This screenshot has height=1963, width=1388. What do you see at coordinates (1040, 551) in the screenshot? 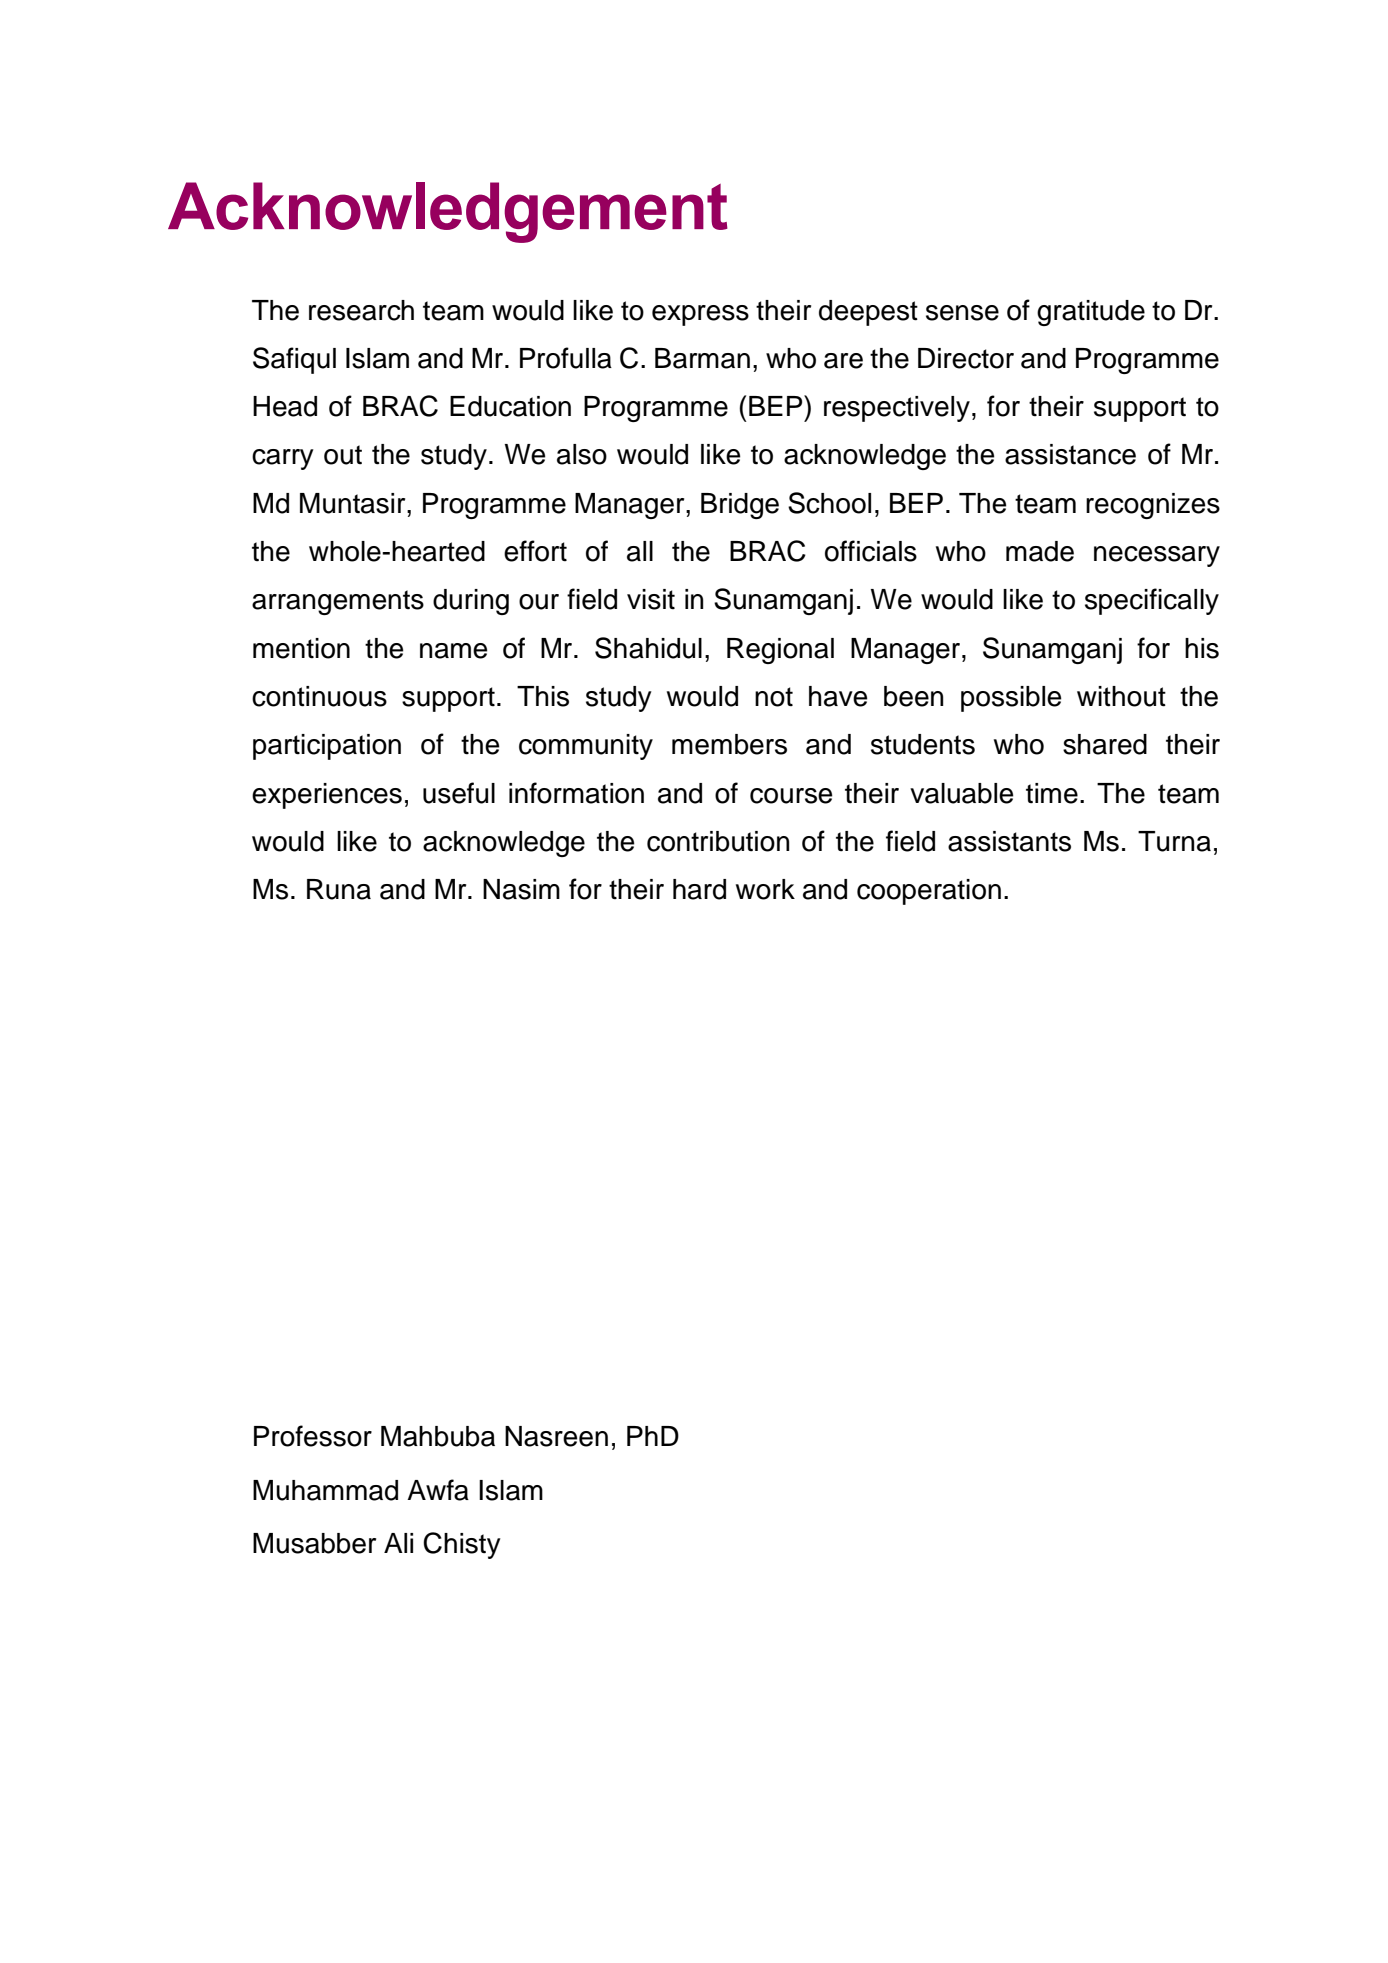
I see `made` at bounding box center [1040, 551].
